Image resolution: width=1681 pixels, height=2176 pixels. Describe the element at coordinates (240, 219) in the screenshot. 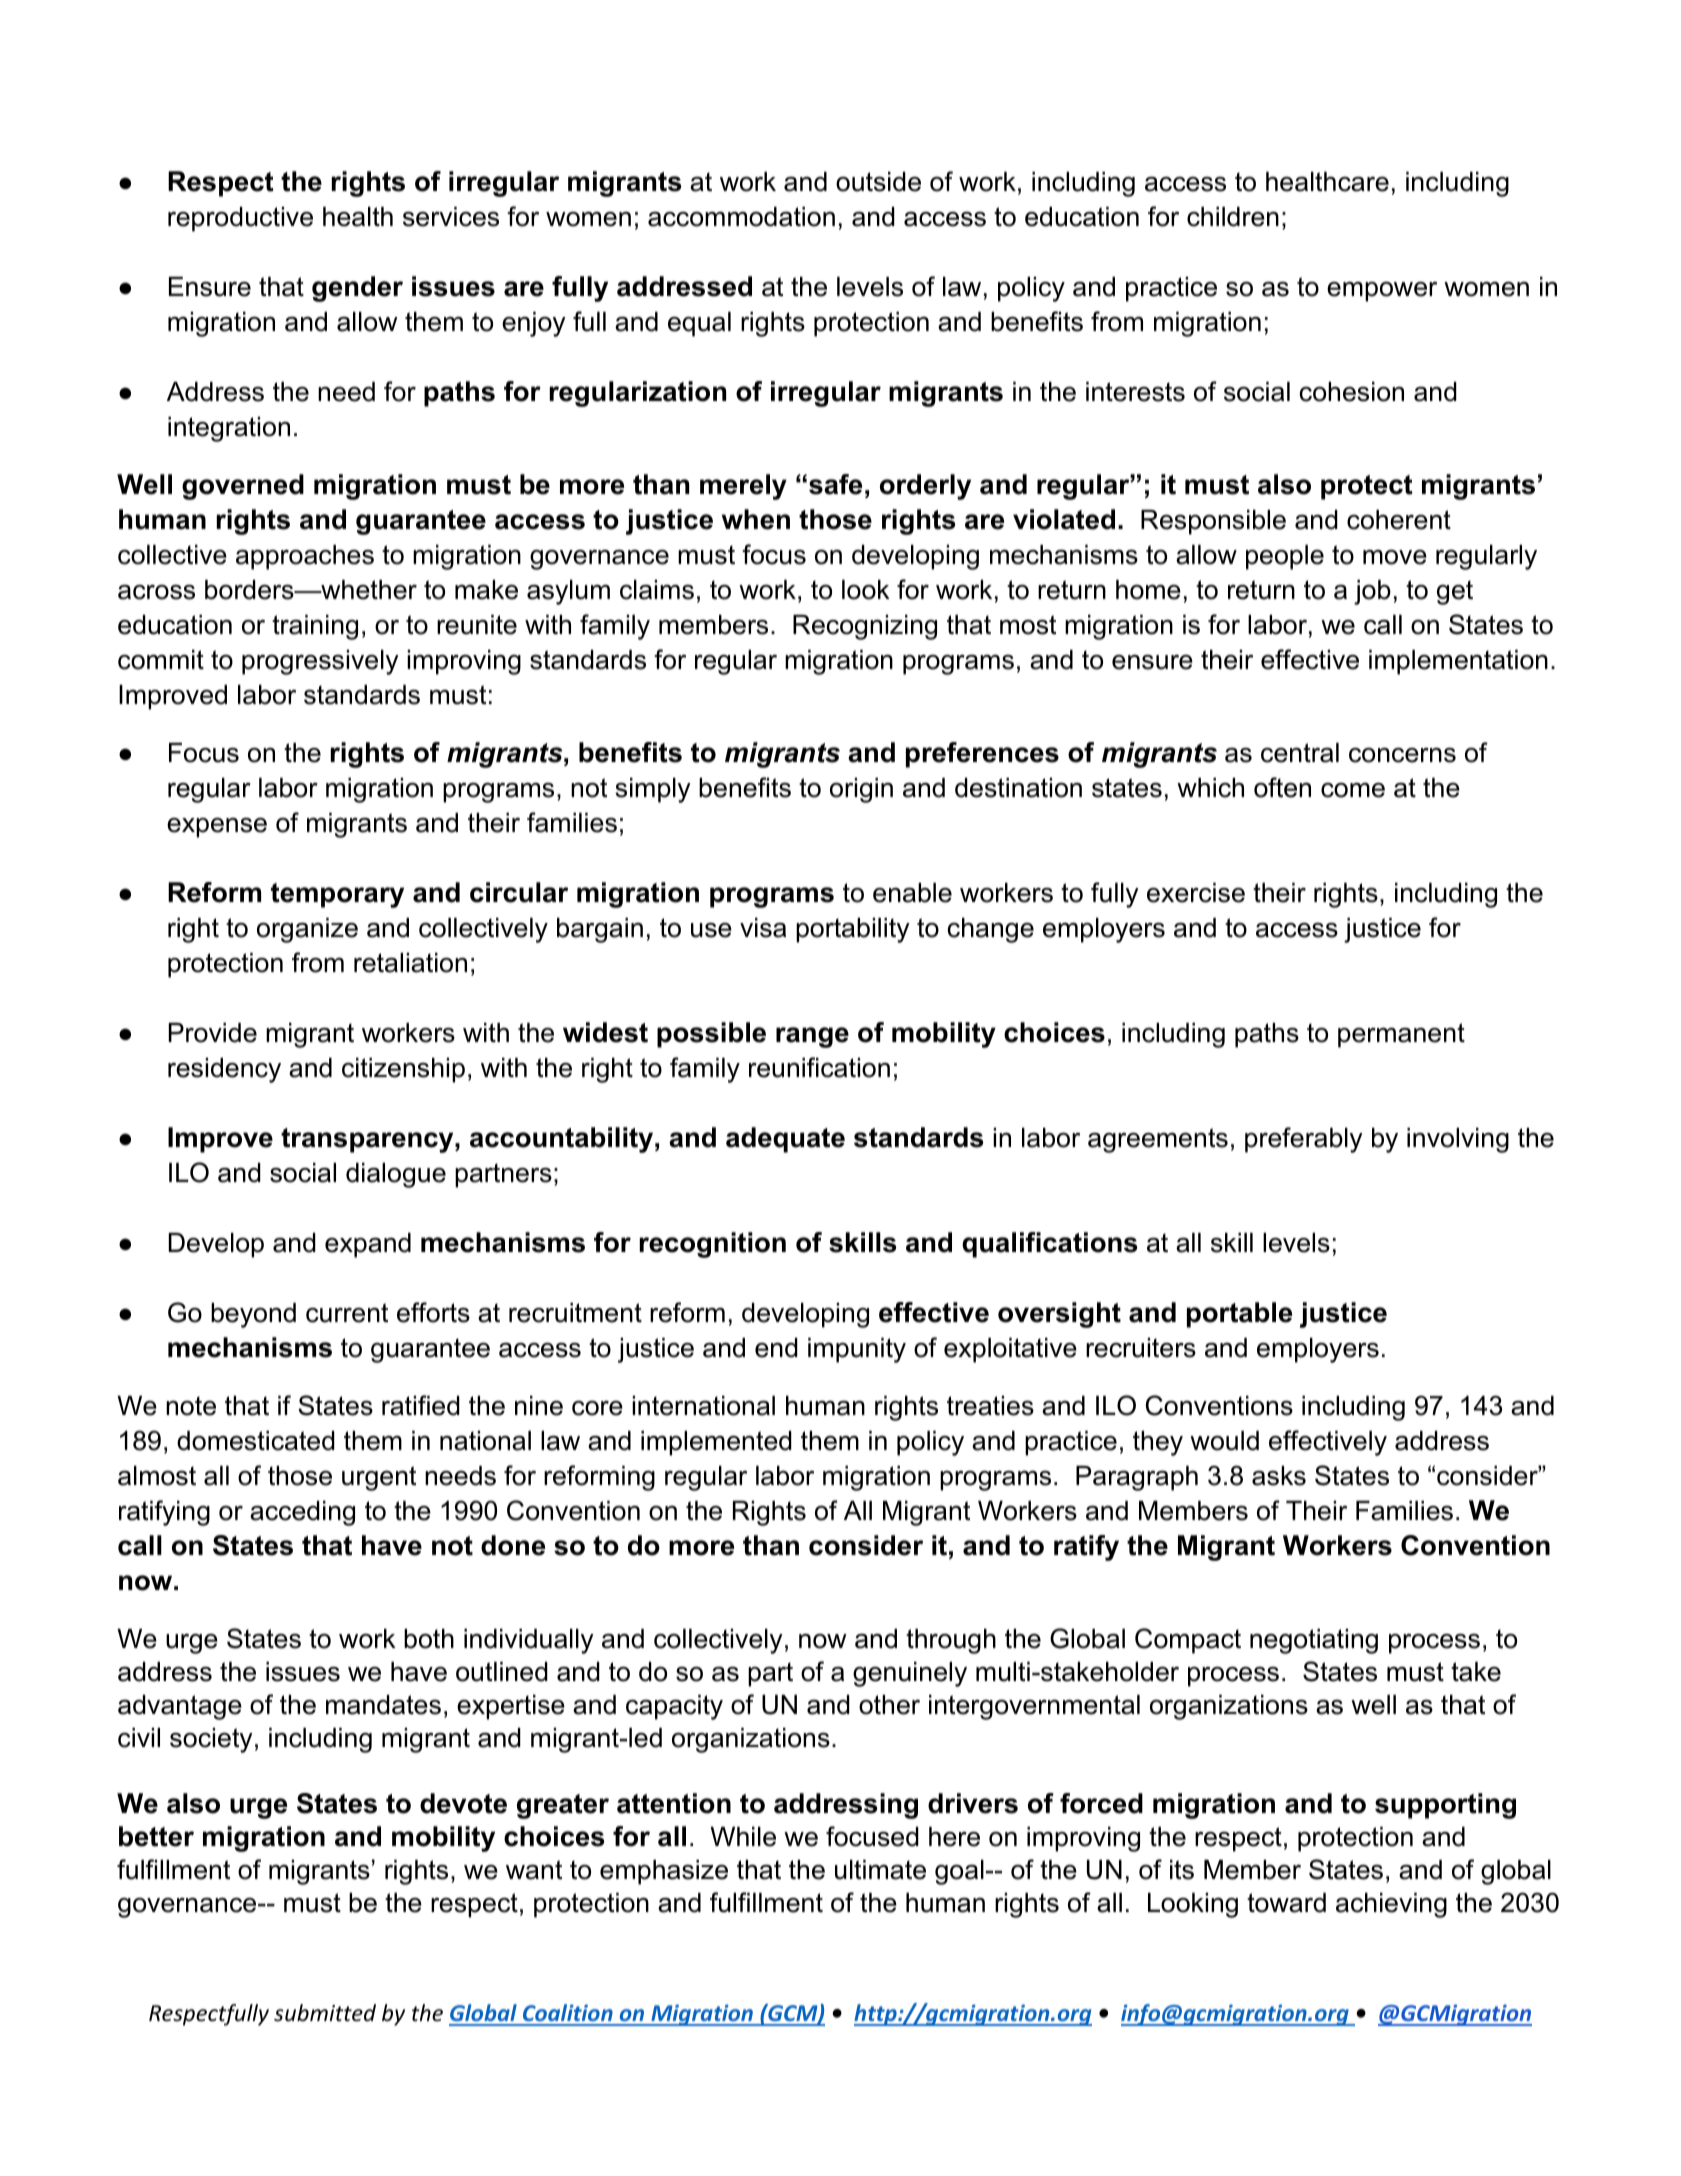

I see `reproductive` at that location.
